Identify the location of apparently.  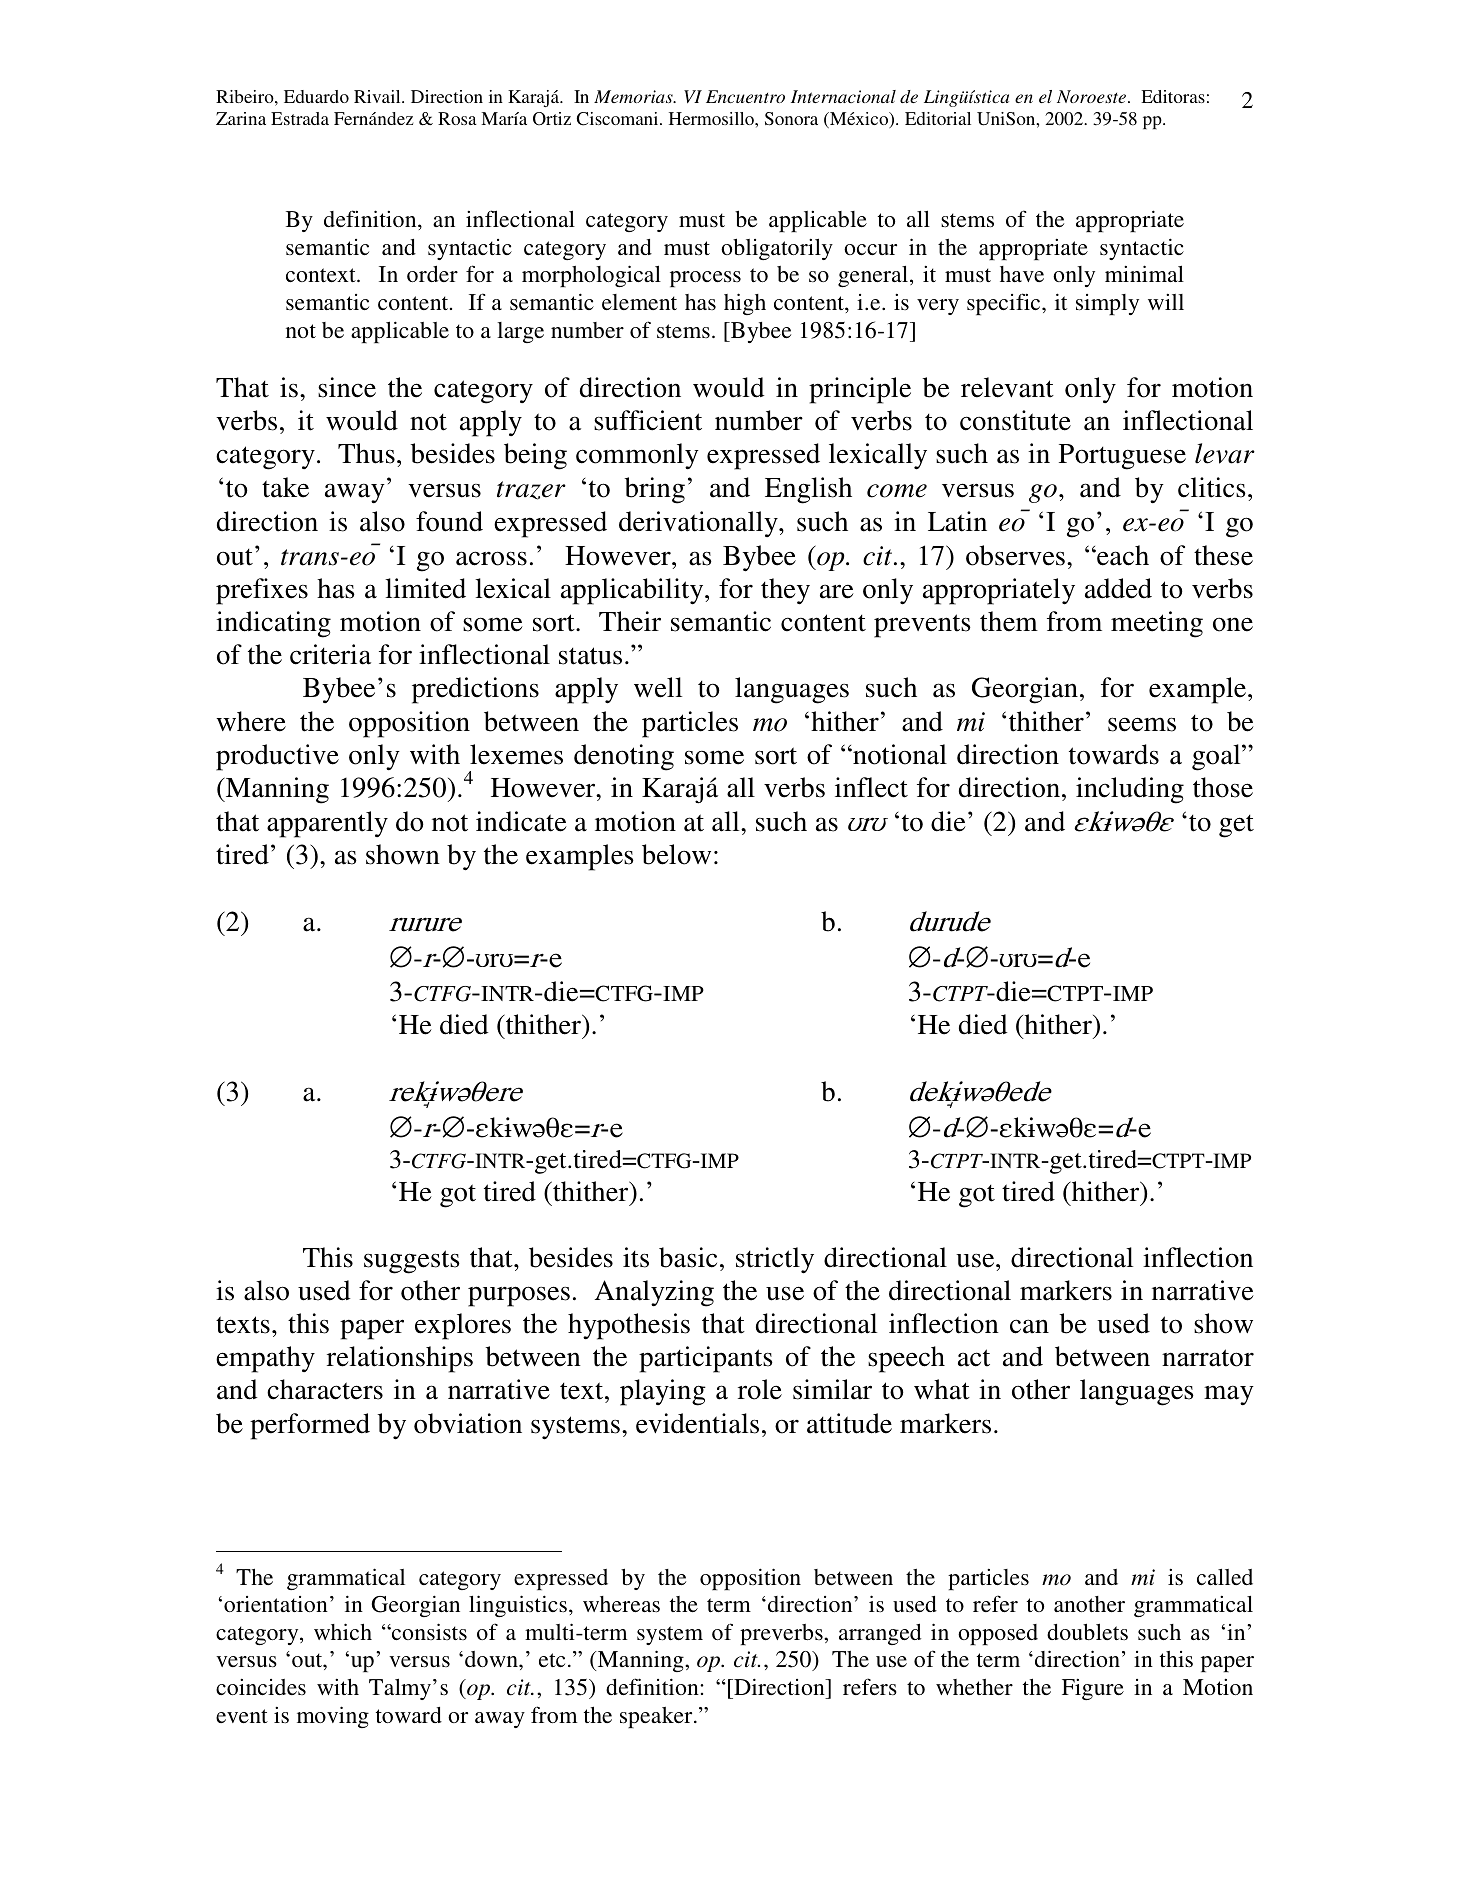
(327, 824).
